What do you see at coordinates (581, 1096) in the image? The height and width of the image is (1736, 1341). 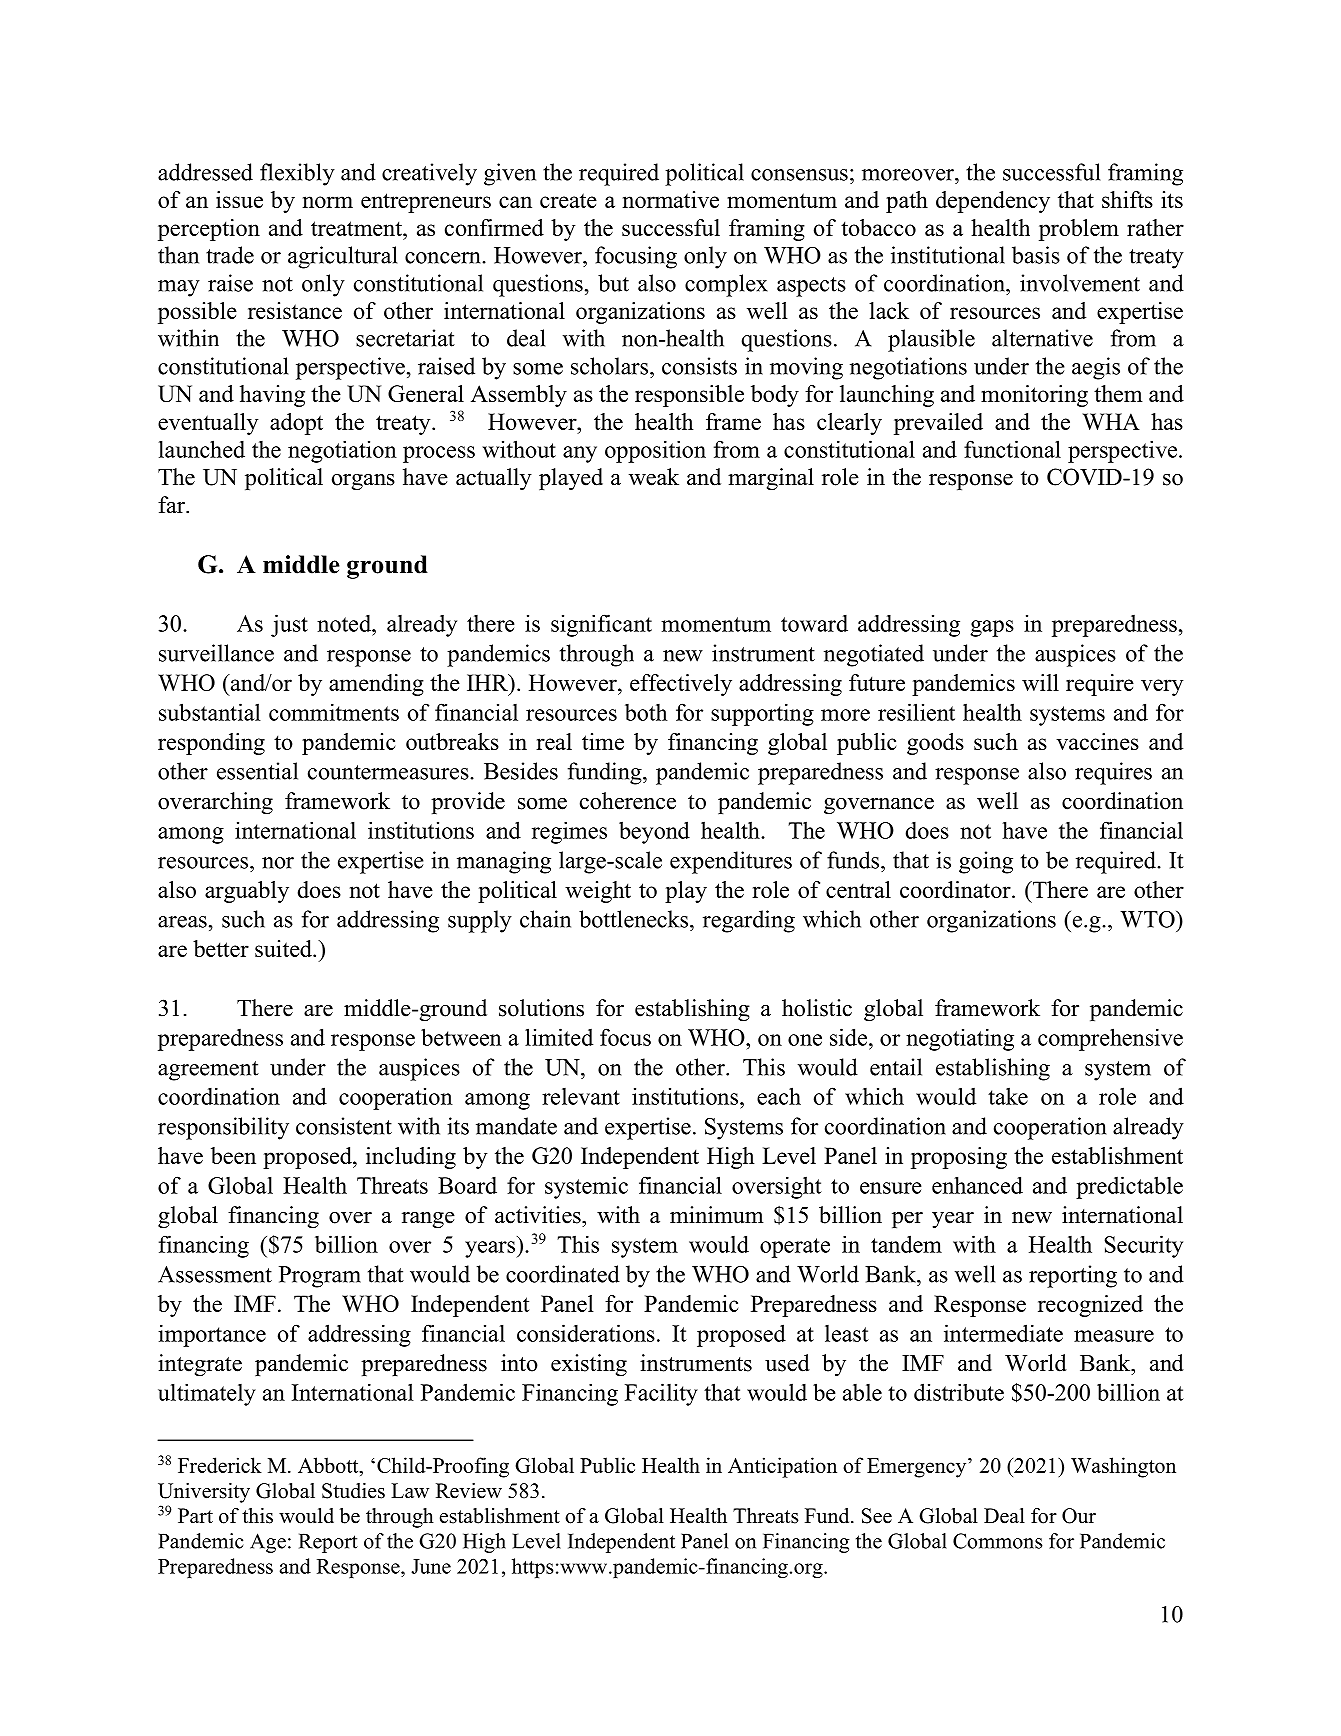 I see `relevant` at bounding box center [581, 1096].
